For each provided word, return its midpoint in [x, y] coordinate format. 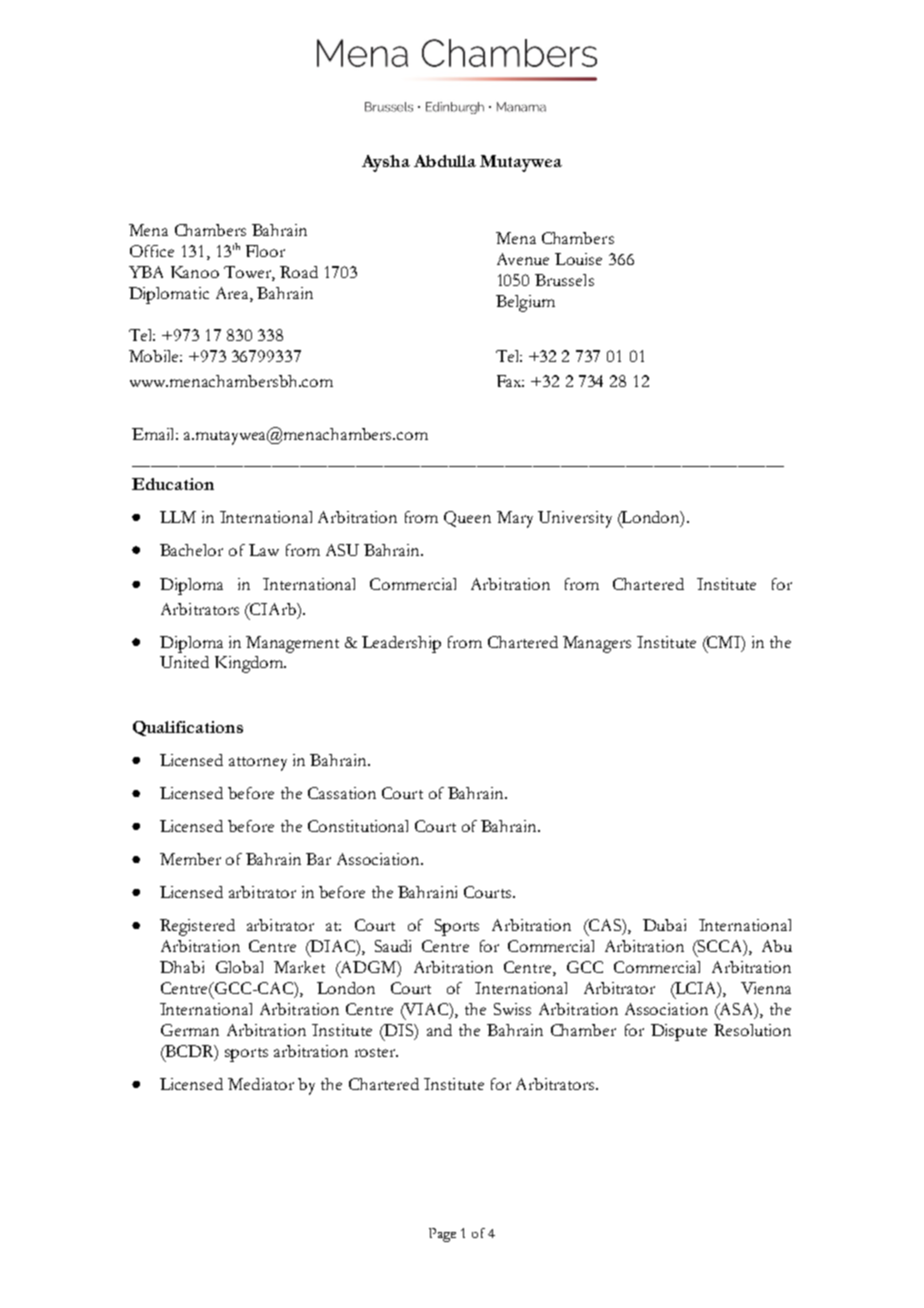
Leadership [401, 644]
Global [239, 967]
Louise [578, 259]
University [575, 519]
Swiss [512, 1009]
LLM [178, 517]
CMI [724, 643]
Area [233, 294]
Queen [467, 519]
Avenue [523, 259]
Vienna [766, 988]
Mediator [261, 1084]
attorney [258, 764]
